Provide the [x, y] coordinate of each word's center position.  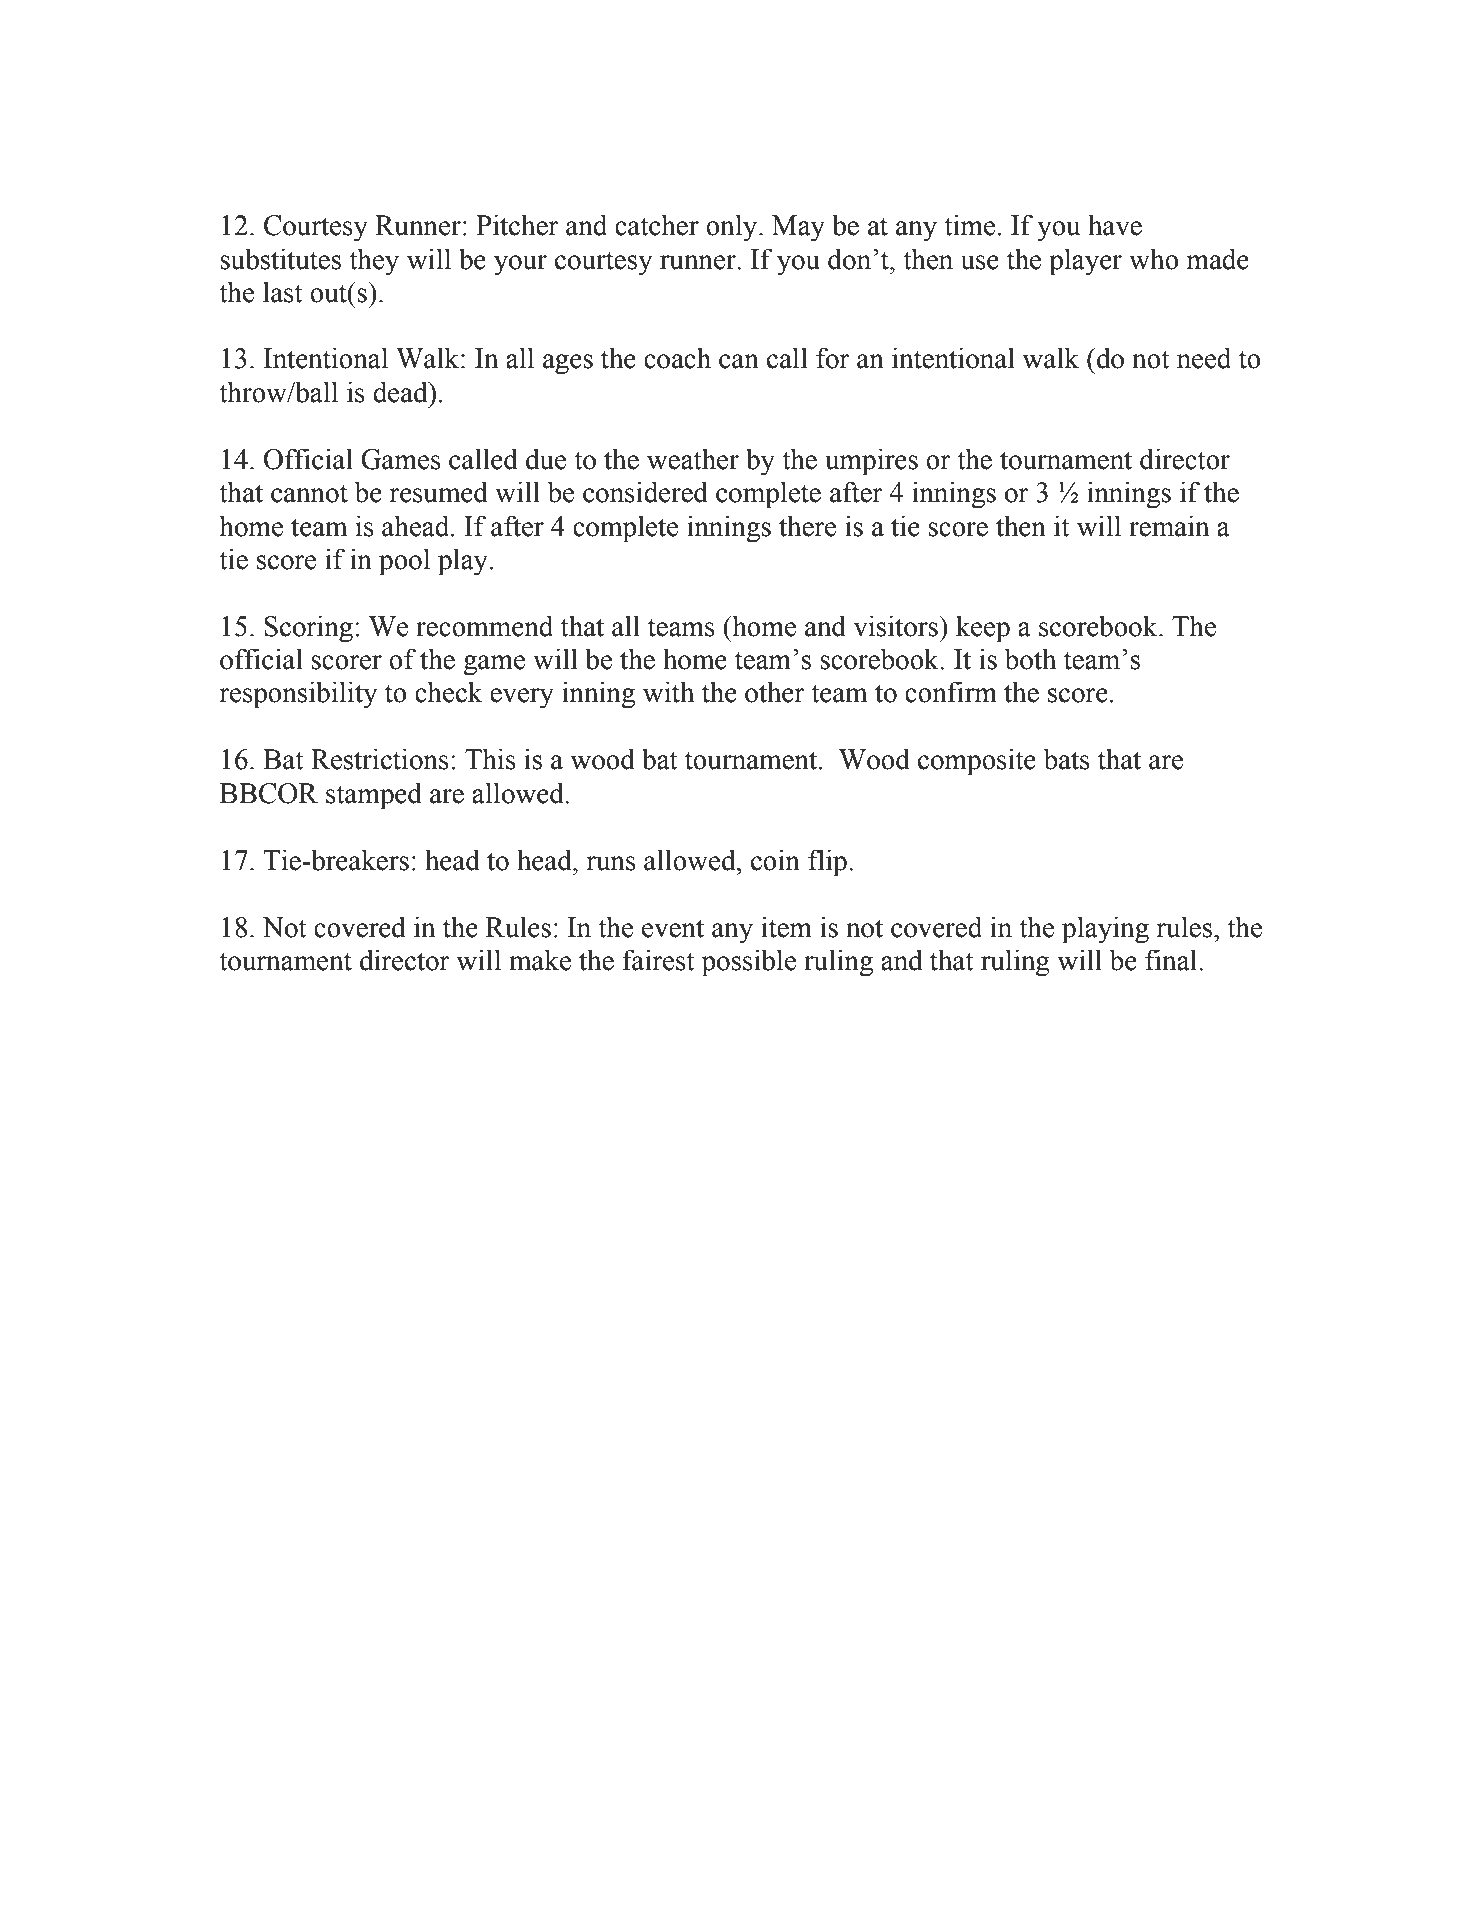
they [374, 262]
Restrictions [380, 759]
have [1115, 225]
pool [404, 562]
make [540, 960]
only [733, 228]
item [786, 927]
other [775, 692]
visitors [897, 626]
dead [401, 392]
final [1172, 960]
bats [1067, 759]
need [1204, 358]
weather [693, 459]
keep [983, 629]
